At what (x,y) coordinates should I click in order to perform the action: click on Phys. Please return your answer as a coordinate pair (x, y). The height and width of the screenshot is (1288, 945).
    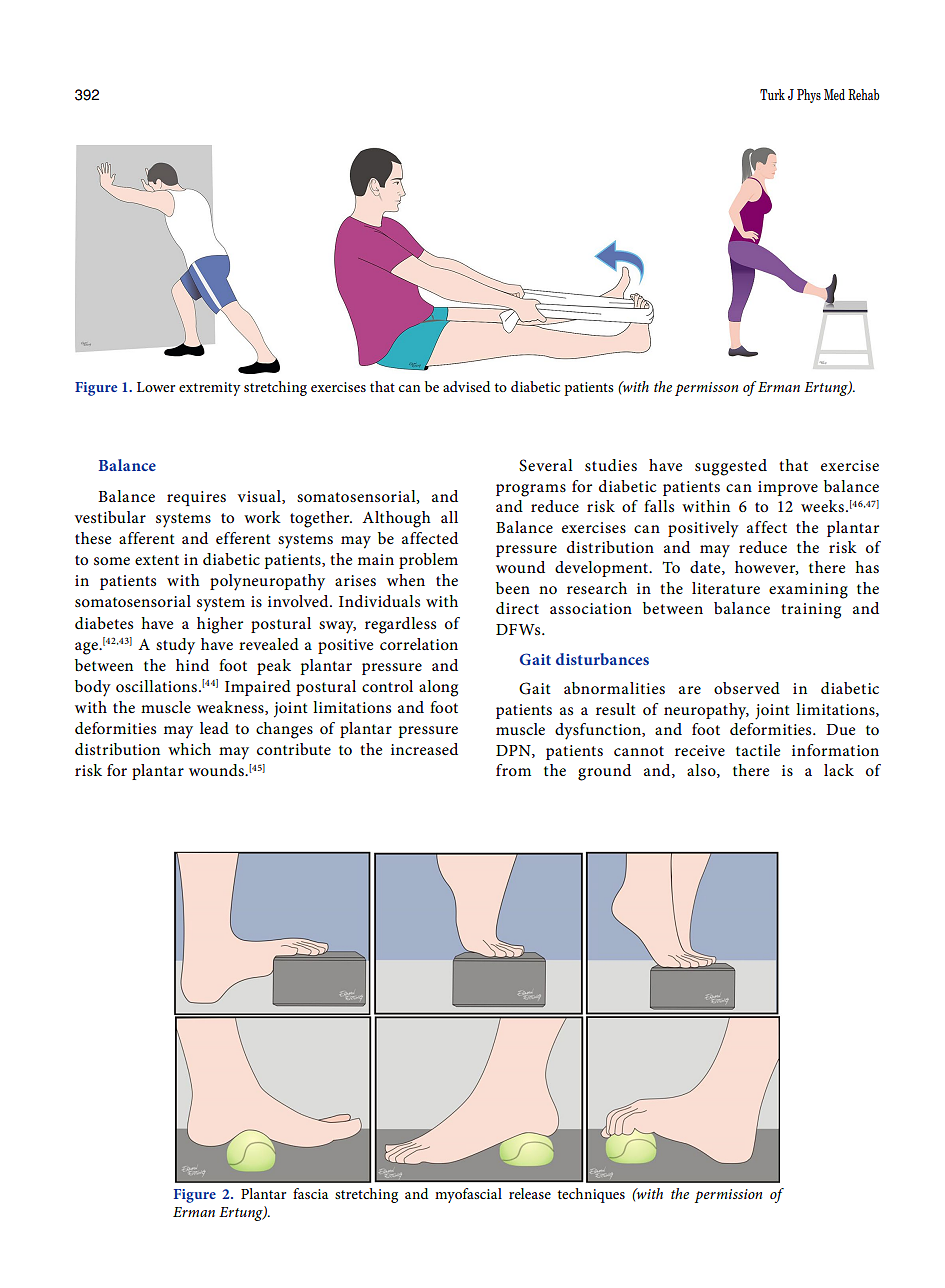
    Looking at the image, I should click on (809, 96).
